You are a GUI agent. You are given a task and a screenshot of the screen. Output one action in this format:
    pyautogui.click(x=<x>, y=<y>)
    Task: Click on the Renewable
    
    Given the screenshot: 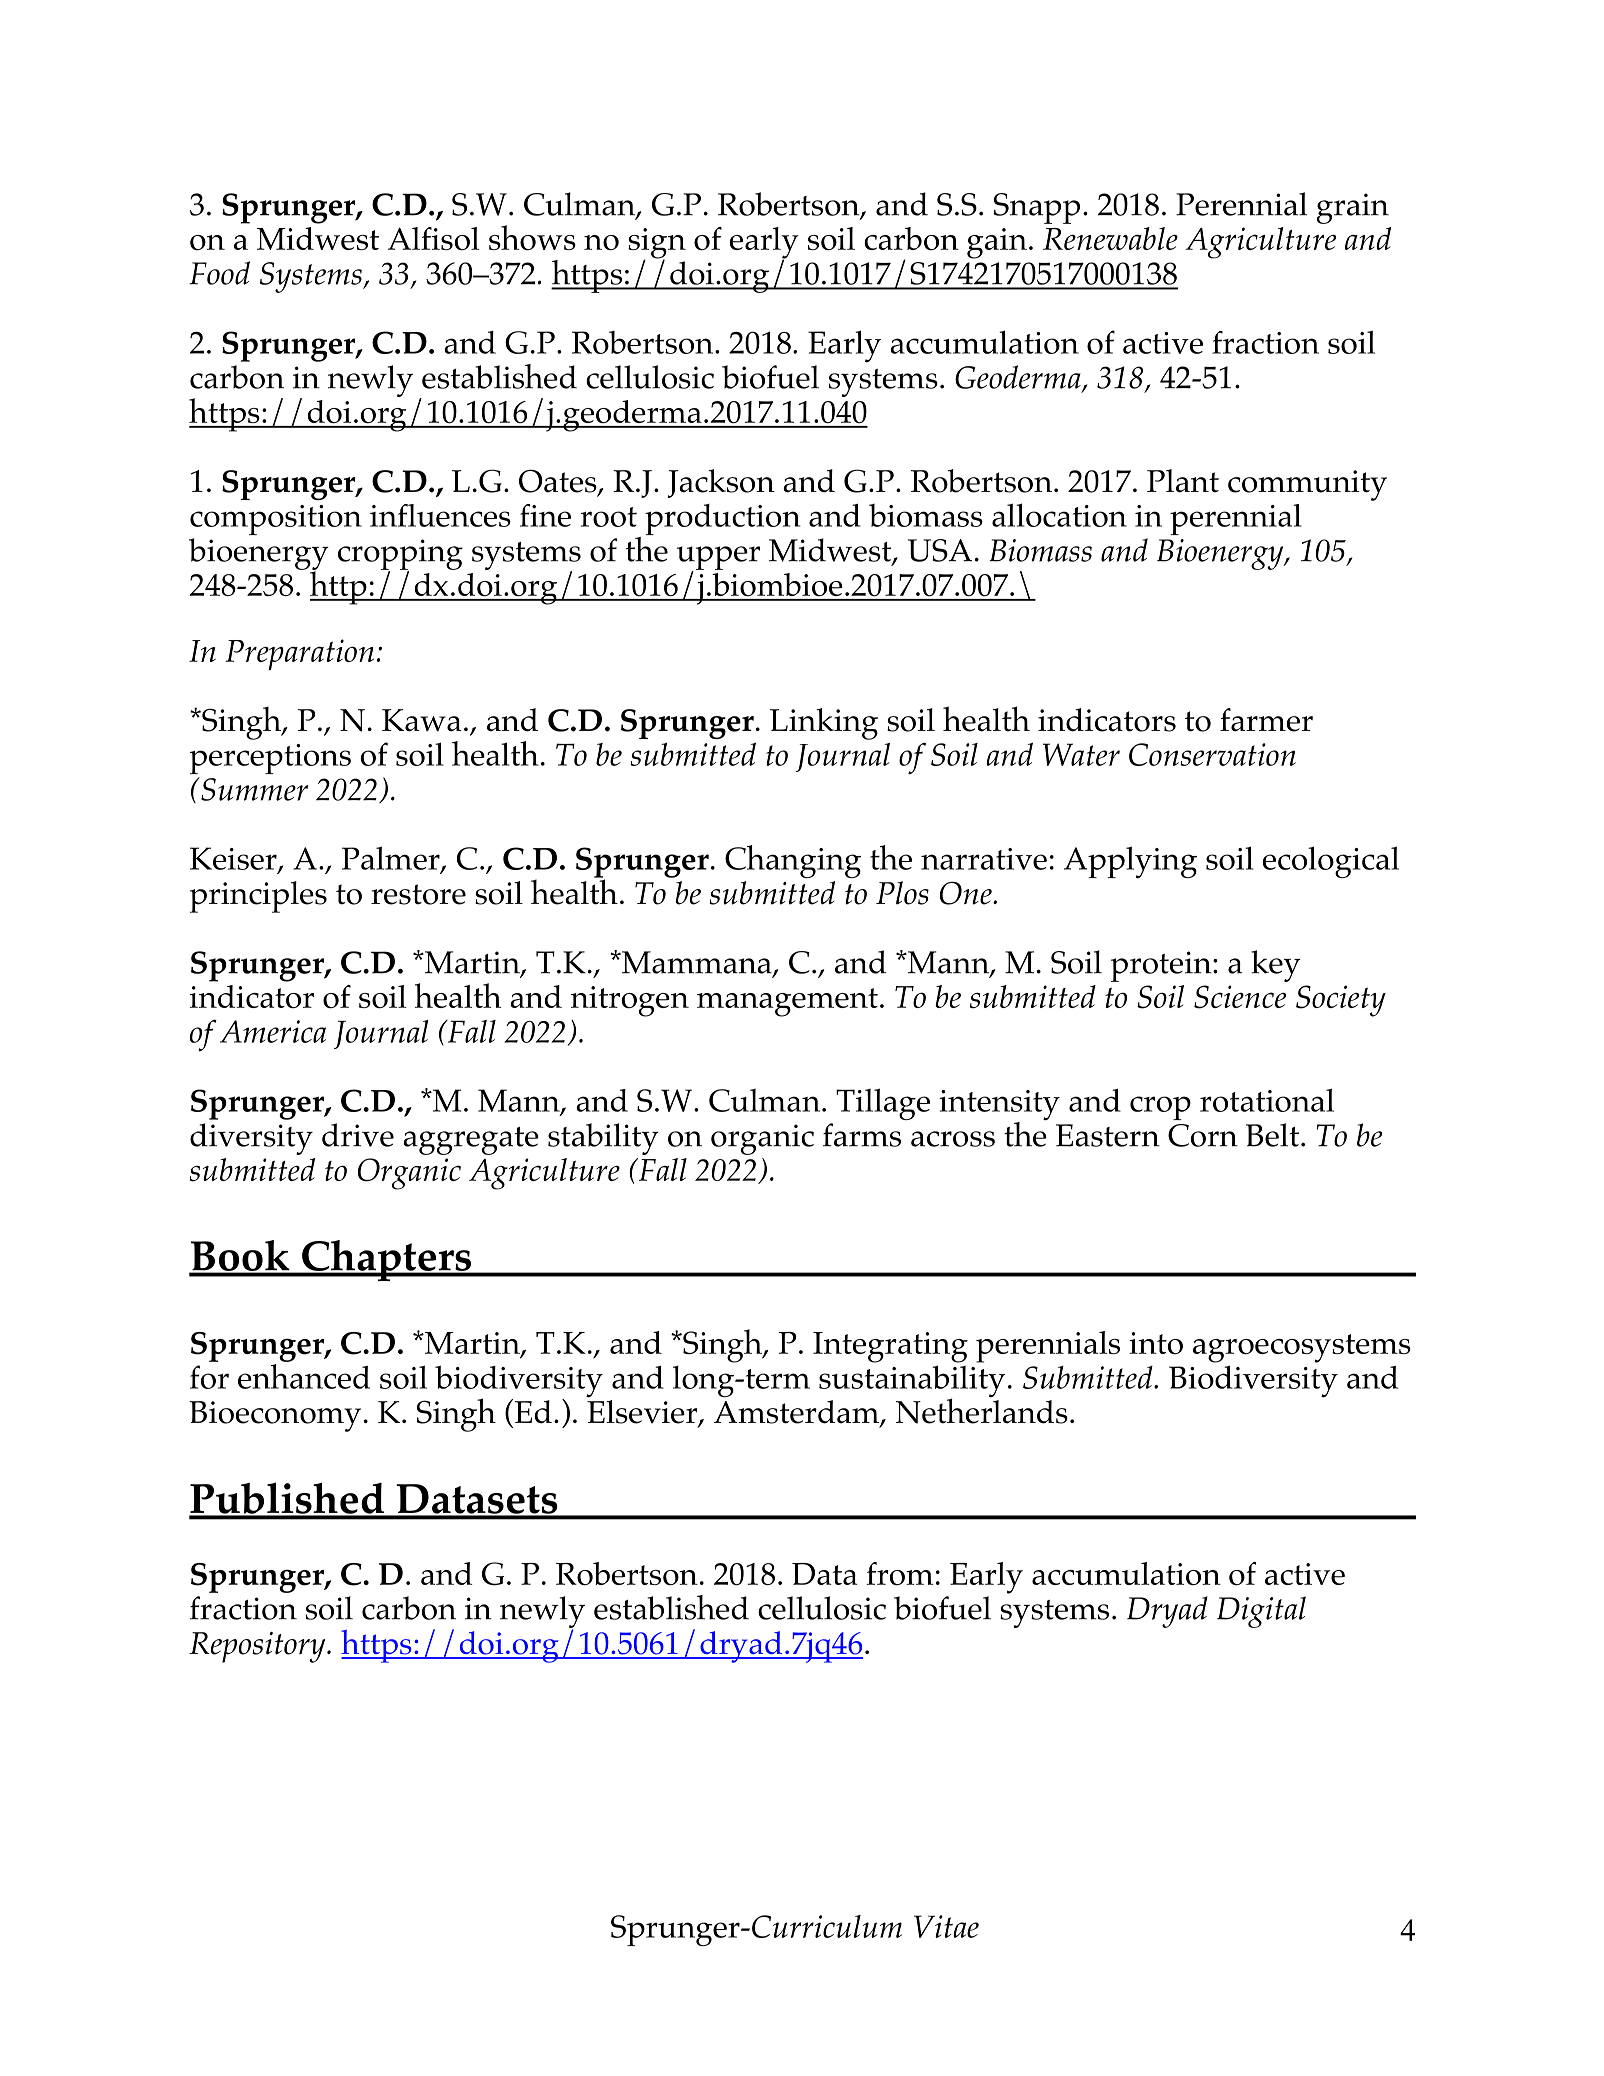 What is the action you would take?
    pyautogui.click(x=1110, y=238)
